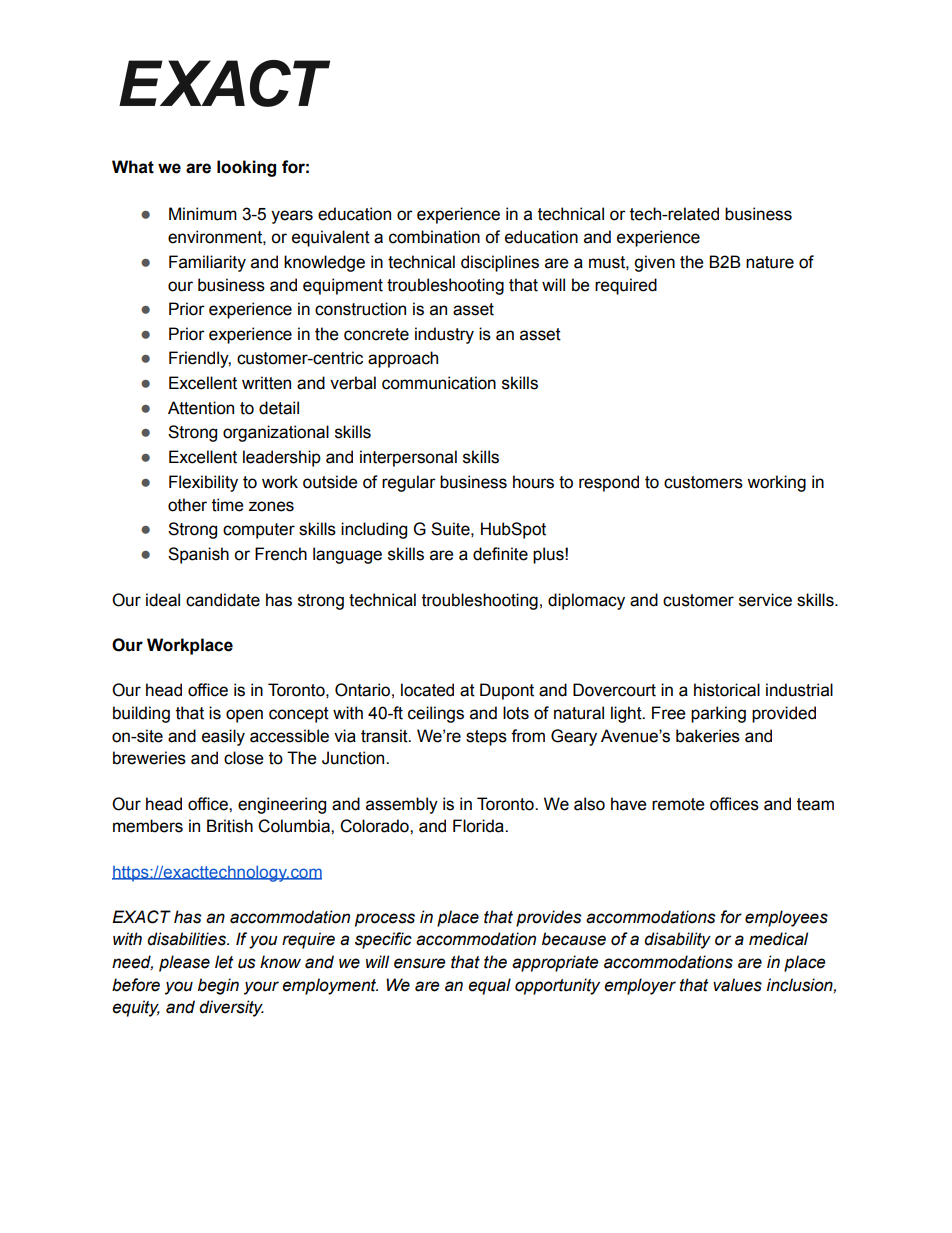 This screenshot has width=952, height=1233. Describe the element at coordinates (218, 986) in the screenshot. I see `begin` at that location.
